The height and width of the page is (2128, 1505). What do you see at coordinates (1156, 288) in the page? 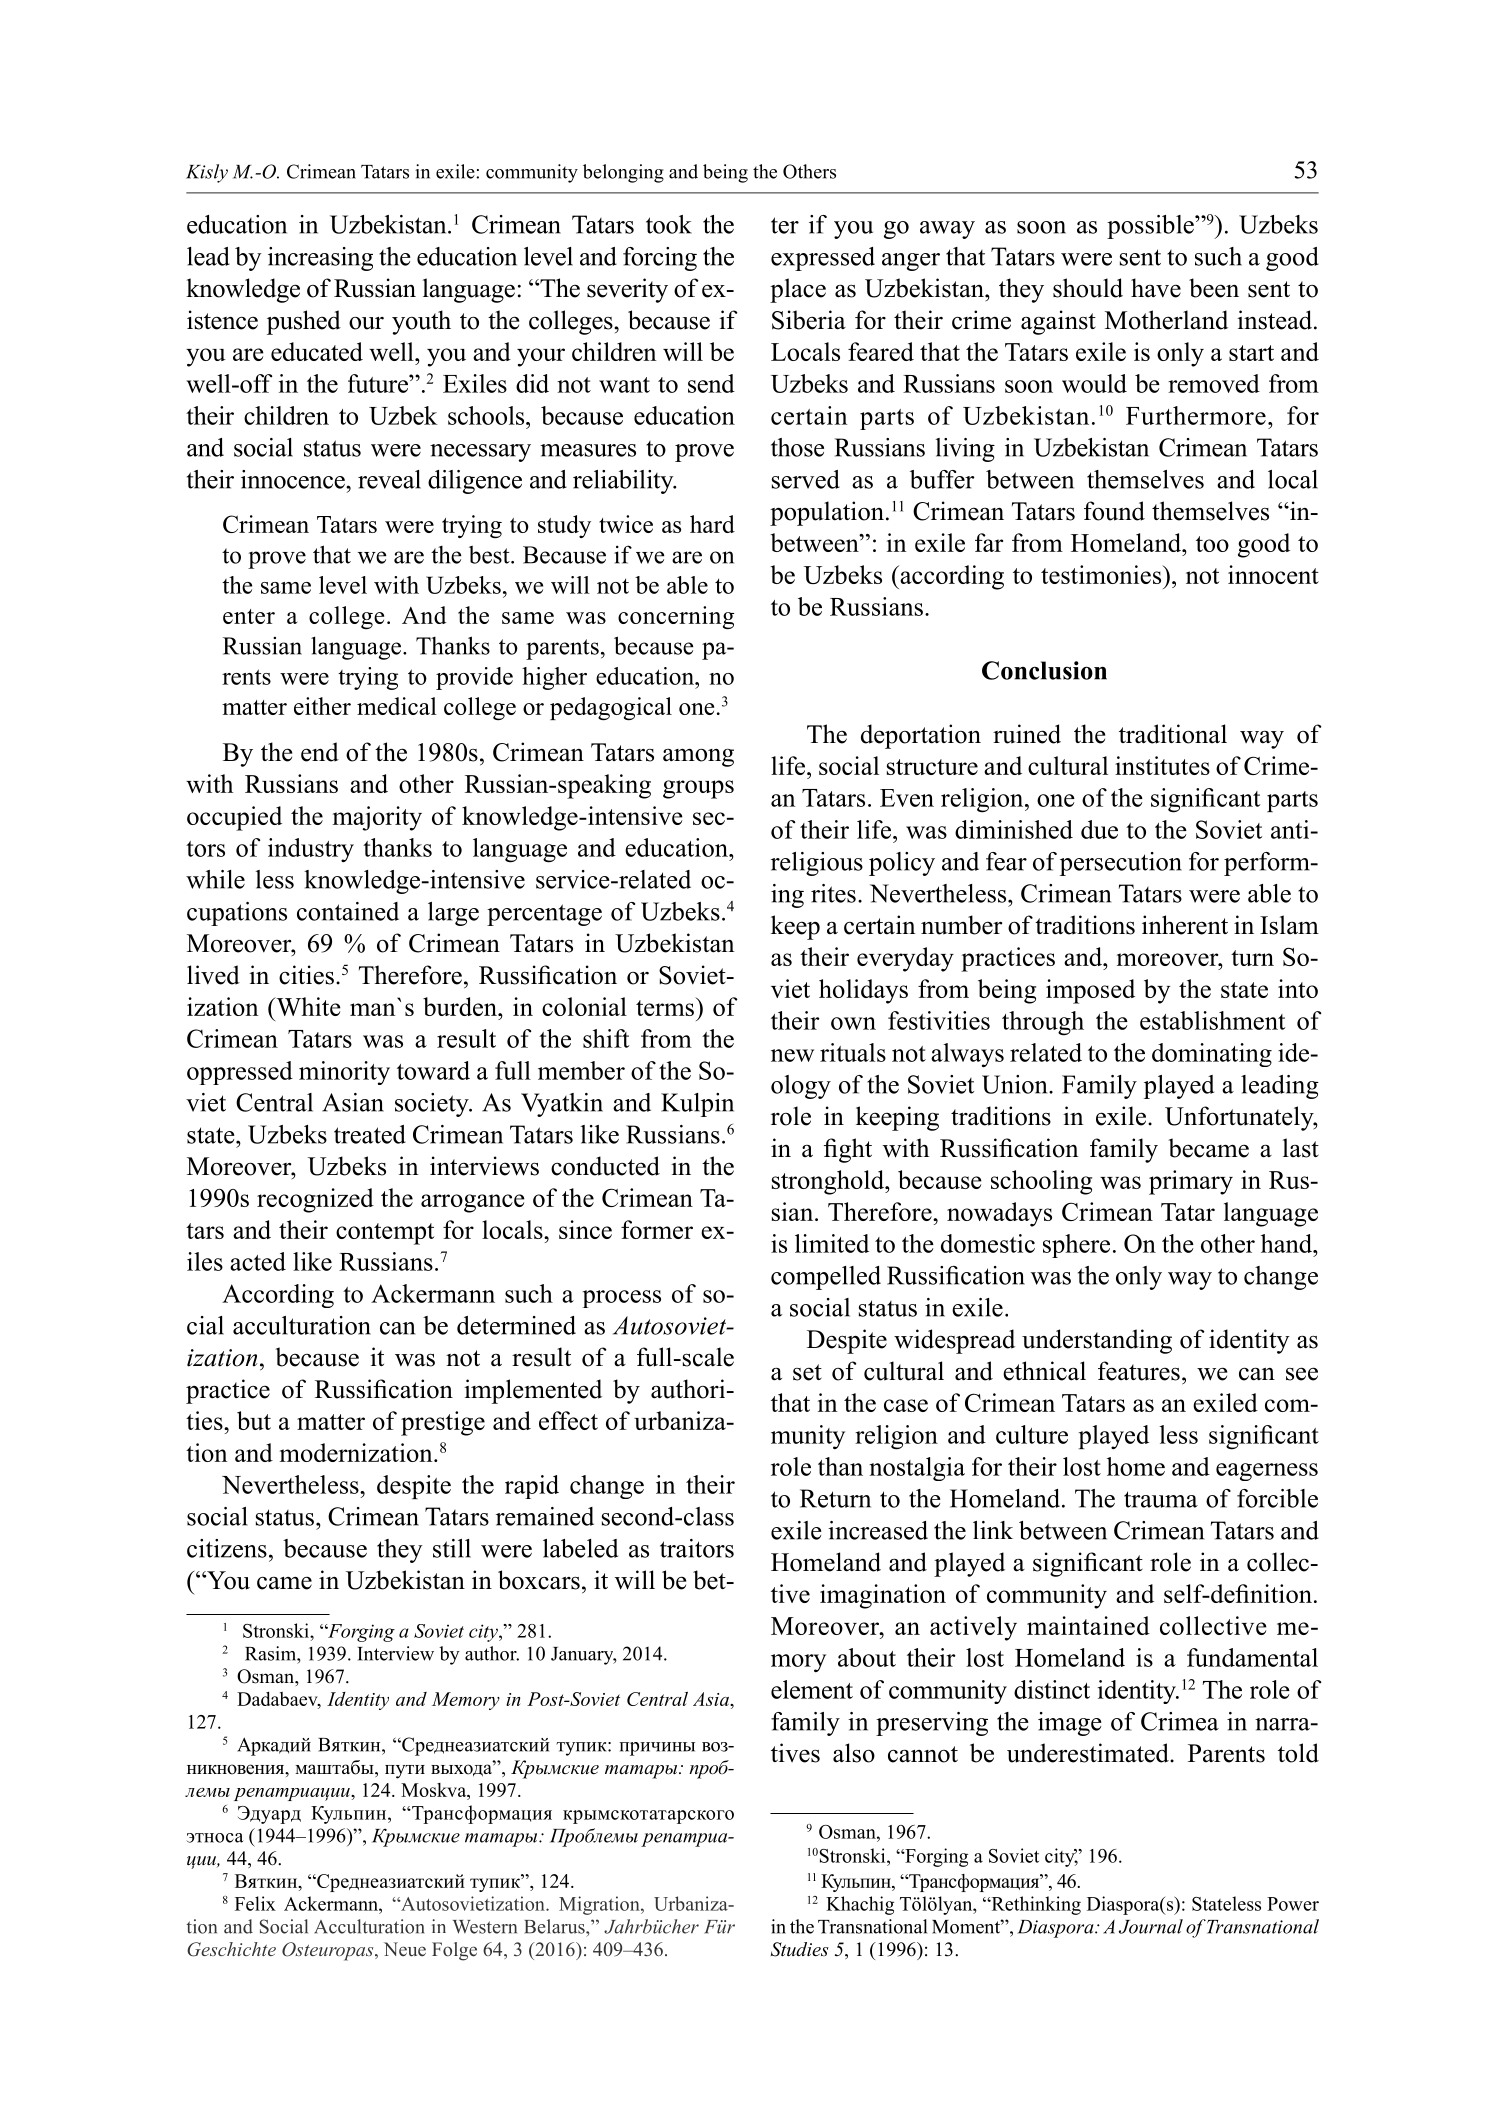
I see `have` at bounding box center [1156, 288].
